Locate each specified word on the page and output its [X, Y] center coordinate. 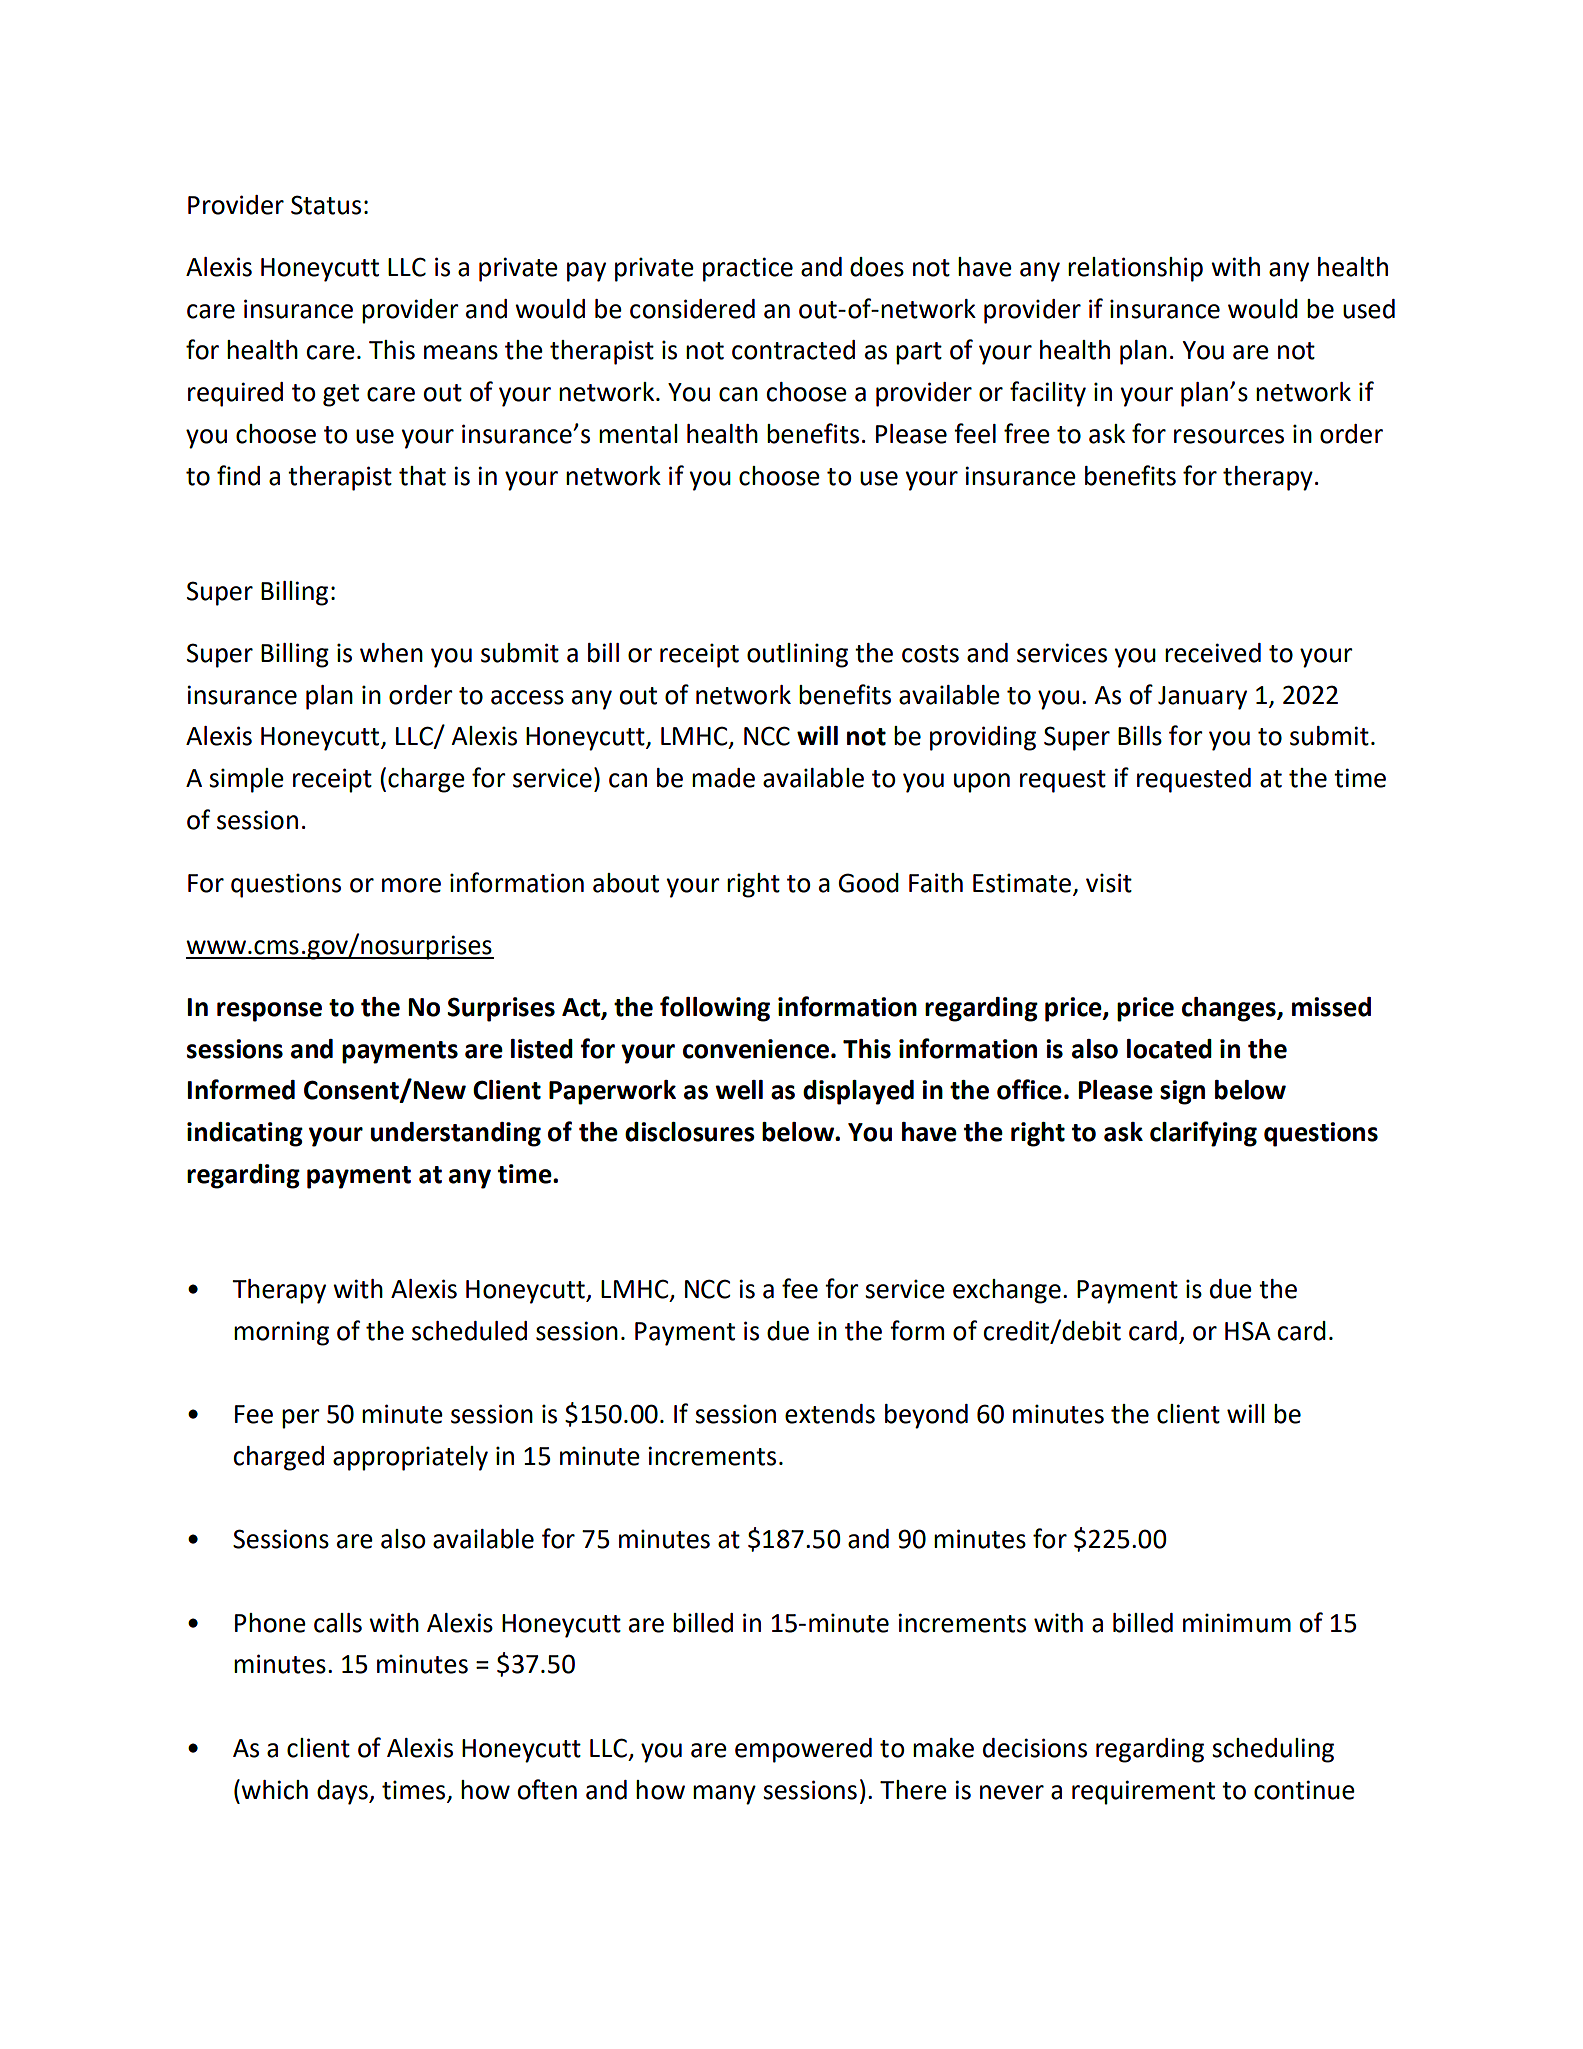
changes [1230, 1009]
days [343, 1792]
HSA [1248, 1331]
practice [748, 269]
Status [326, 205]
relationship [1135, 269]
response [269, 1012]
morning [281, 1333]
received [1213, 653]
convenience [756, 1049]
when [391, 653]
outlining [797, 655]
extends [830, 1414]
